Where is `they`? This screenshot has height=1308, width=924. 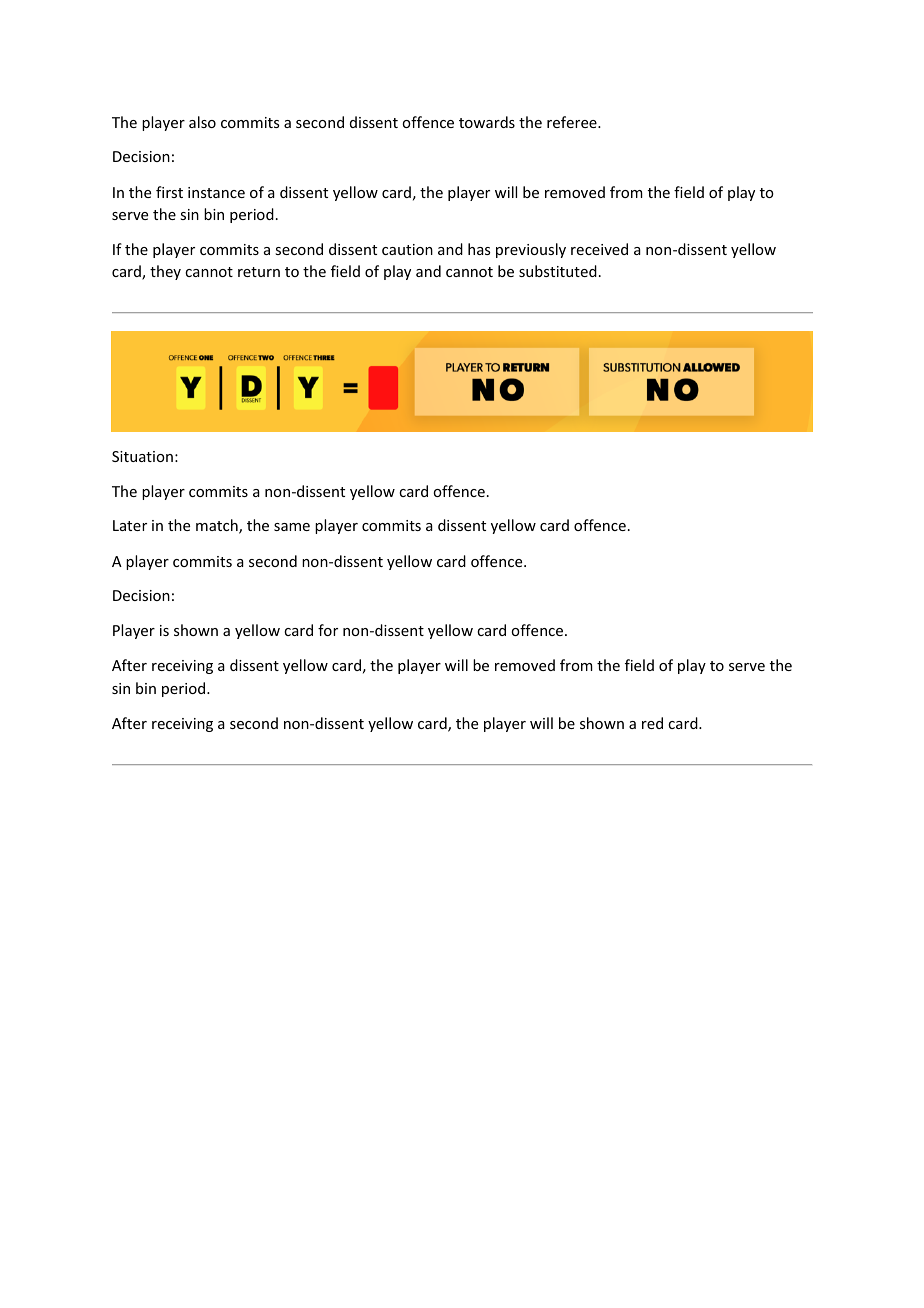
they is located at coordinates (165, 272).
